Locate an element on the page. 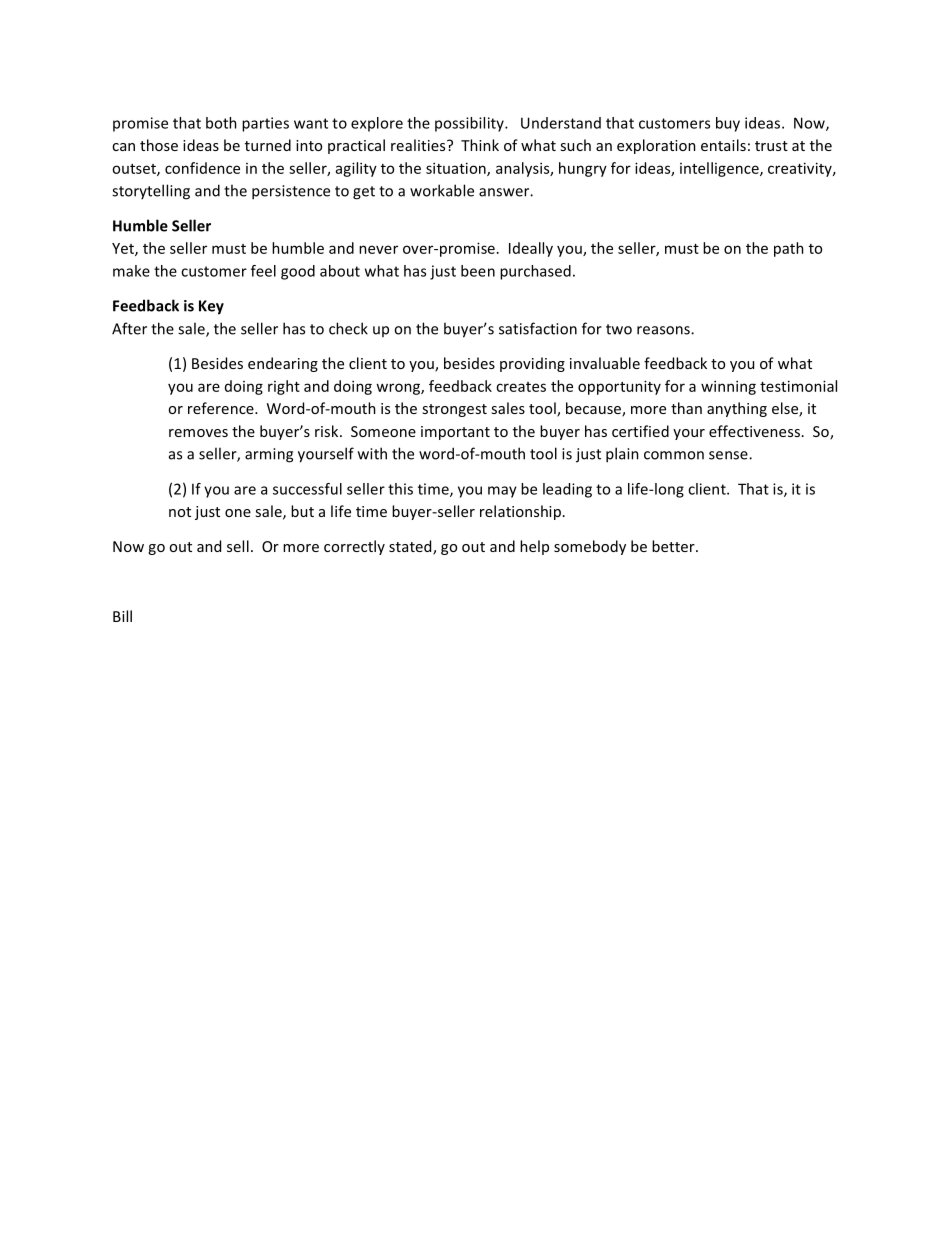  sense is located at coordinates (729, 455).
